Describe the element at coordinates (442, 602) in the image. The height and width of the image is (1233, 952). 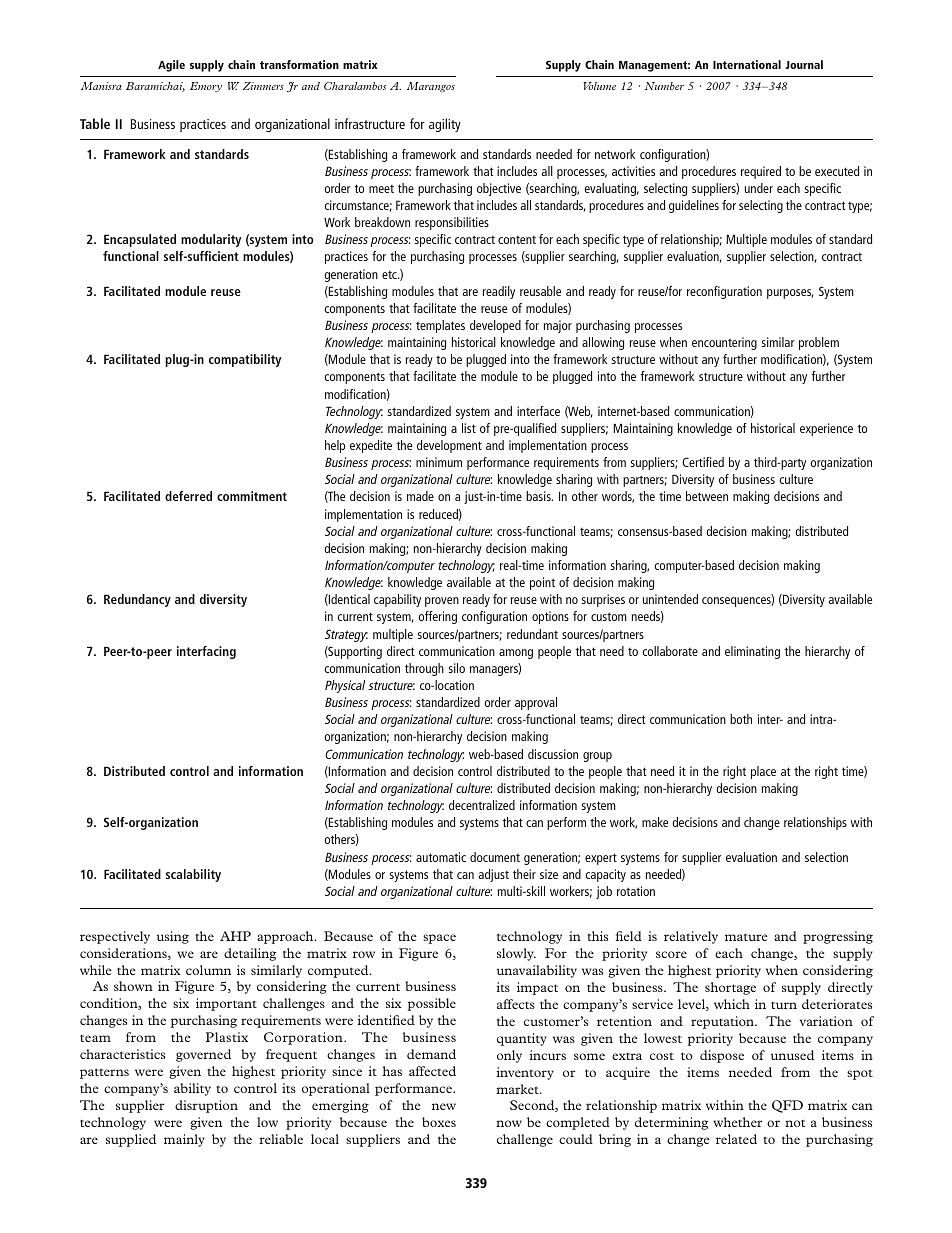
I see `proven` at that location.
